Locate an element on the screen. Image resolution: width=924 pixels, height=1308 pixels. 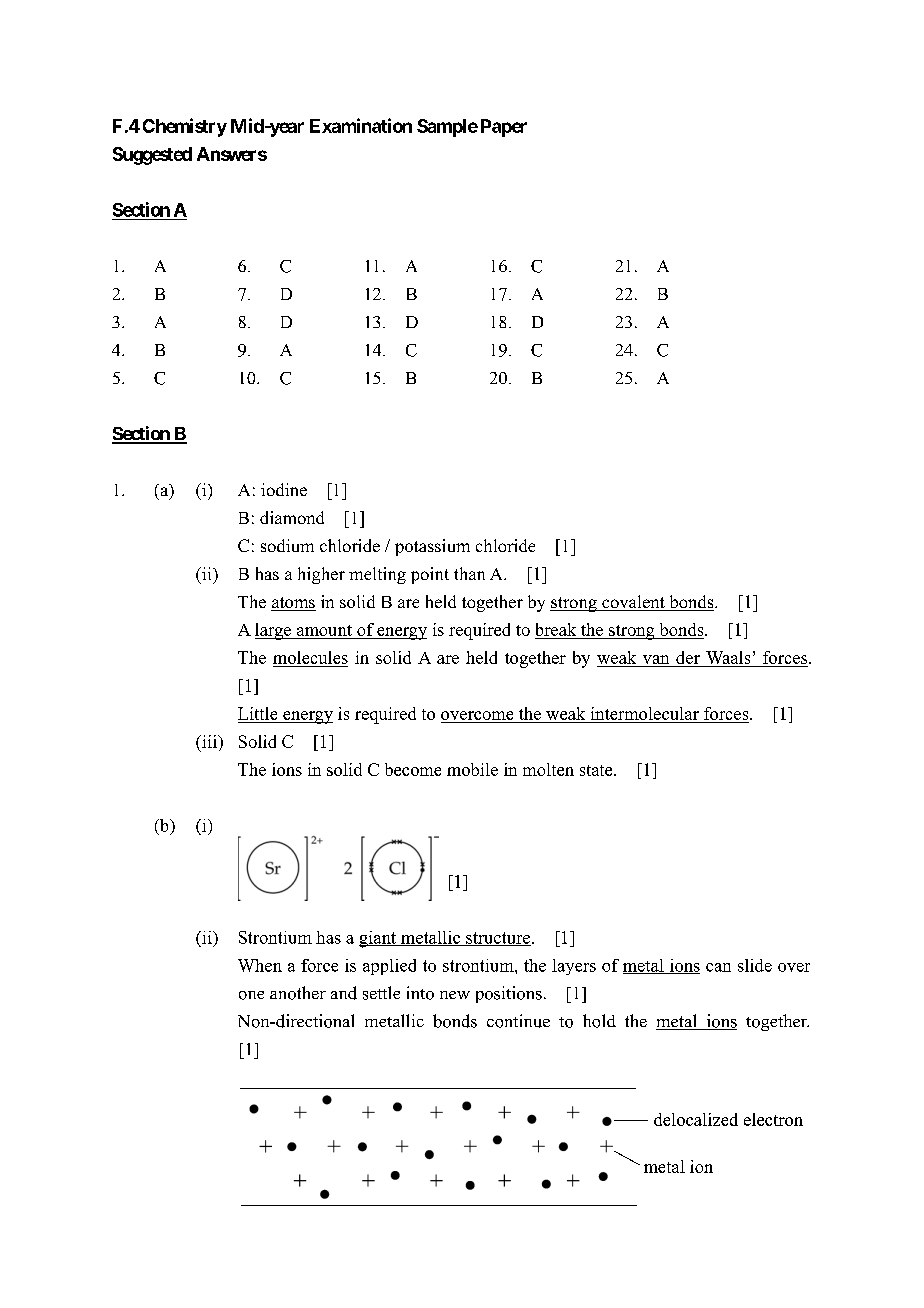
mobile is located at coordinates (472, 769).
